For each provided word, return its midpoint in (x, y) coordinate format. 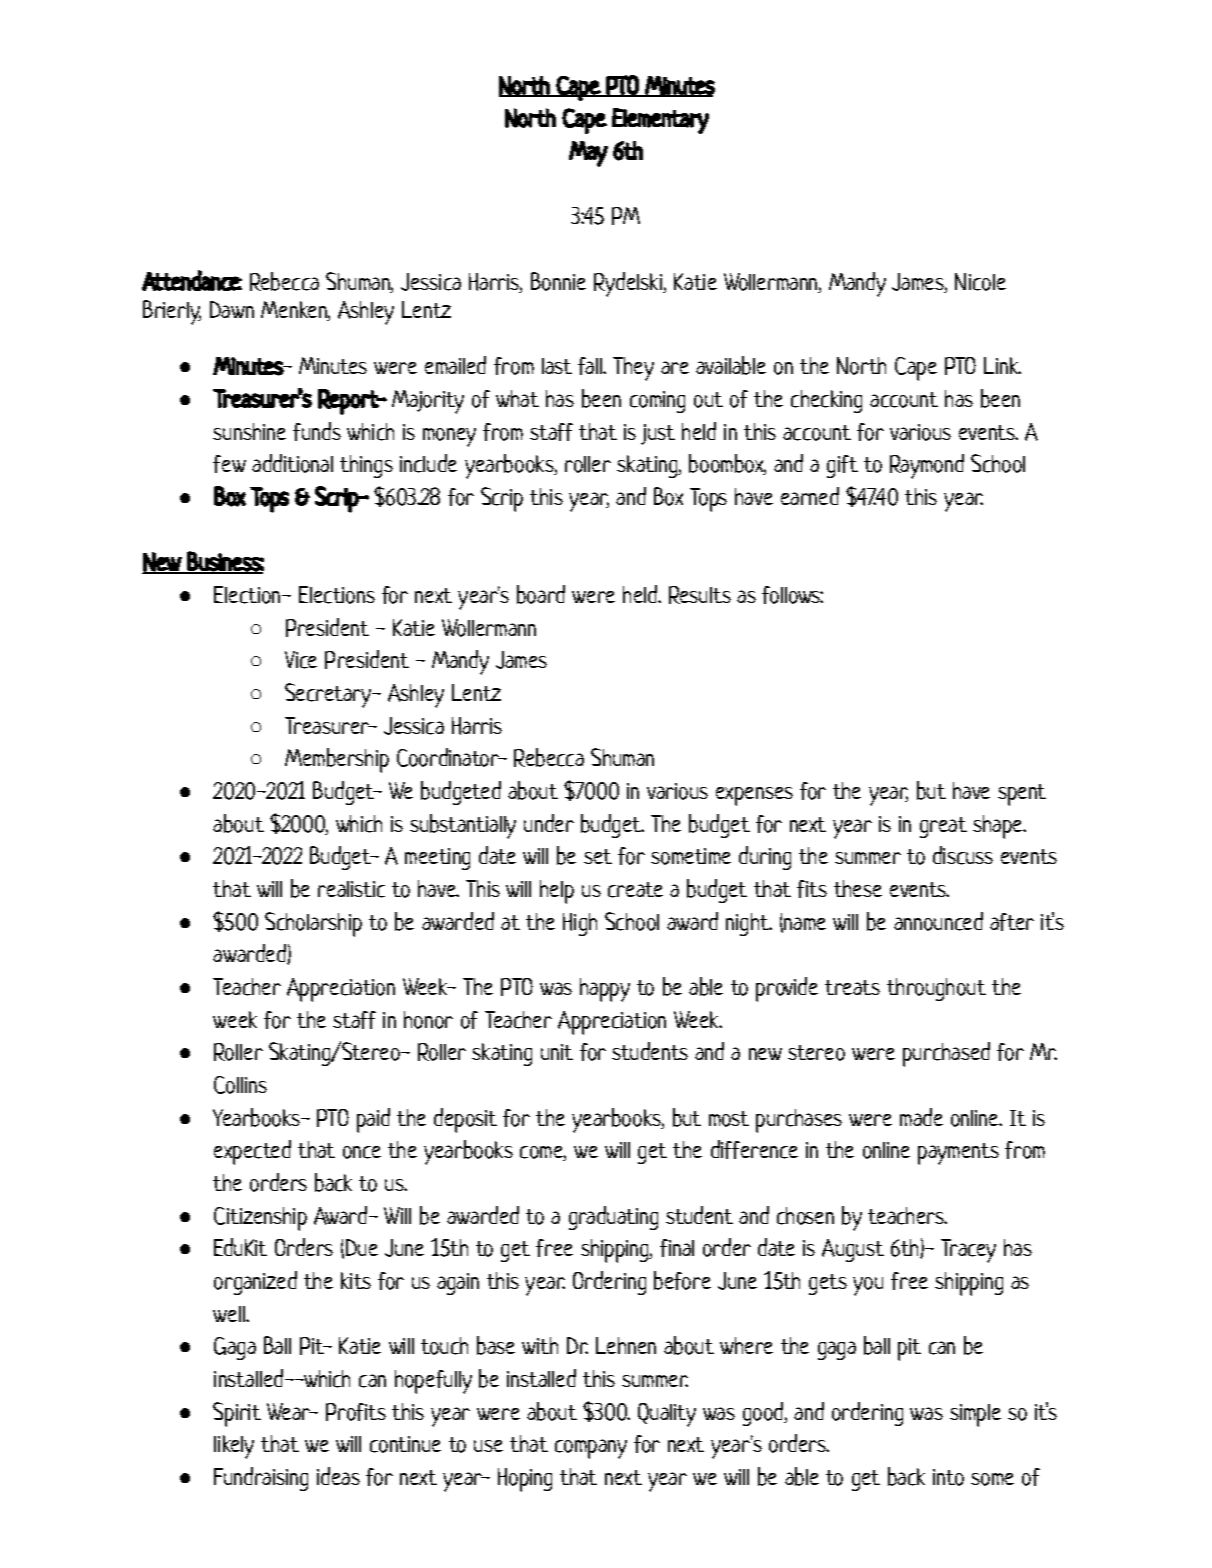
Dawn (232, 309)
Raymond (927, 466)
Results (700, 595)
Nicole (980, 282)
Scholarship (313, 924)
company (591, 1449)
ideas (338, 1476)
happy (605, 990)
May (588, 154)
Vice (301, 660)
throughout (936, 989)
